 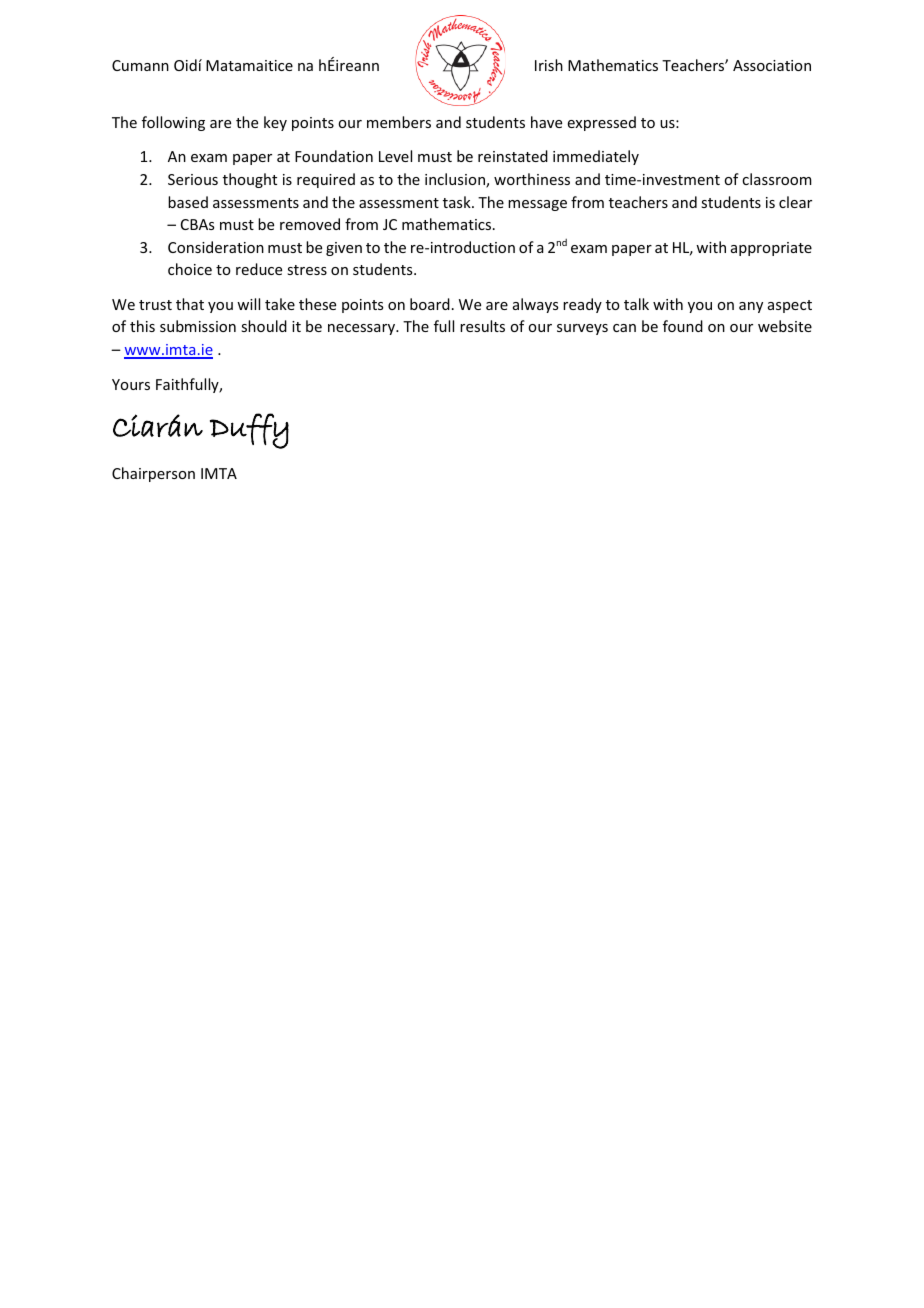 What do you see at coordinates (430, 304) in the page?
I see `board` at bounding box center [430, 304].
